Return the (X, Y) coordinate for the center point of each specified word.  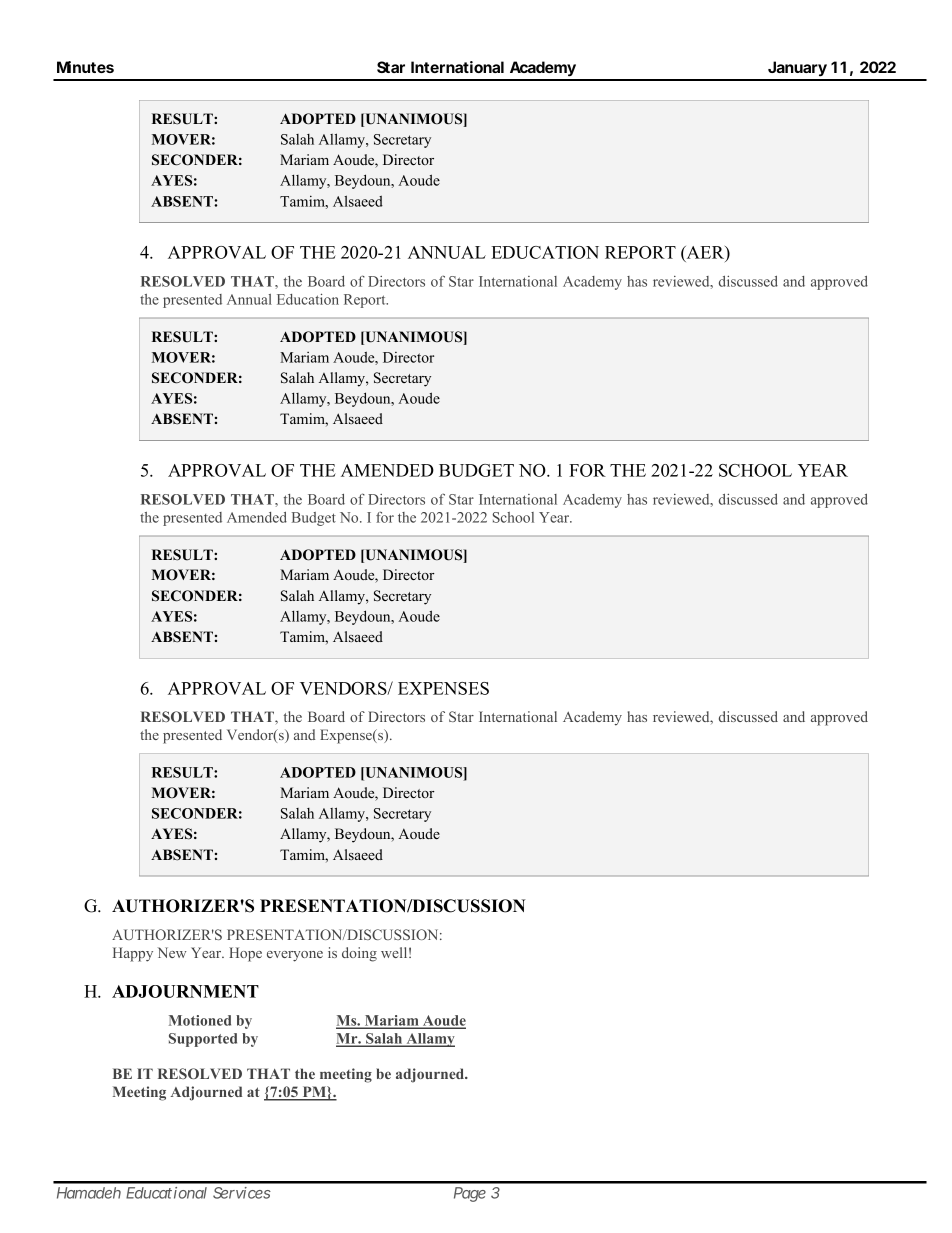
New (171, 952)
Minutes (85, 67)
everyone (295, 956)
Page (470, 1194)
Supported (203, 1040)
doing (359, 954)
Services (242, 1193)
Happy (133, 954)
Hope (245, 954)
